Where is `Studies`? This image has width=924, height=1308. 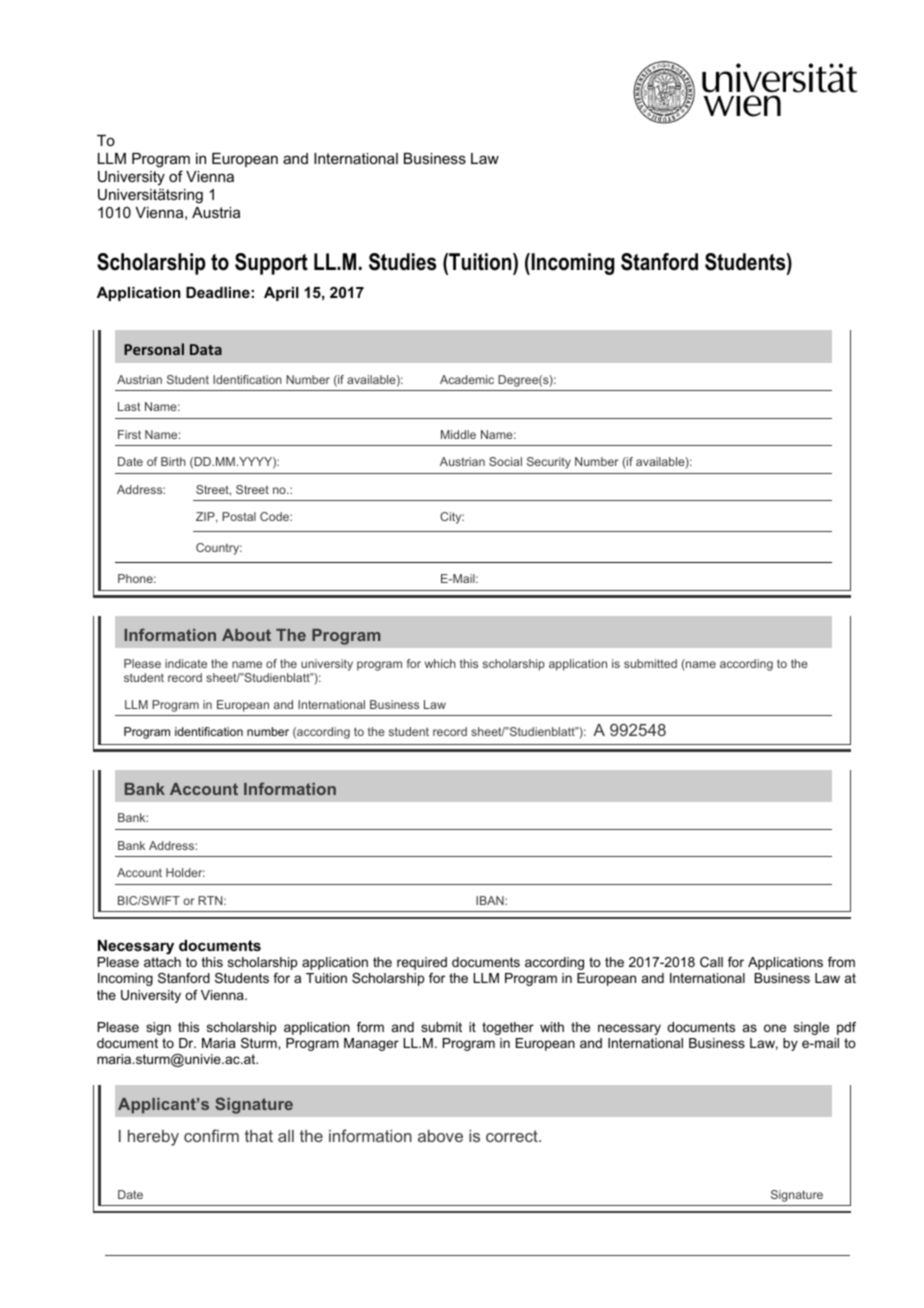
Studies is located at coordinates (402, 262).
